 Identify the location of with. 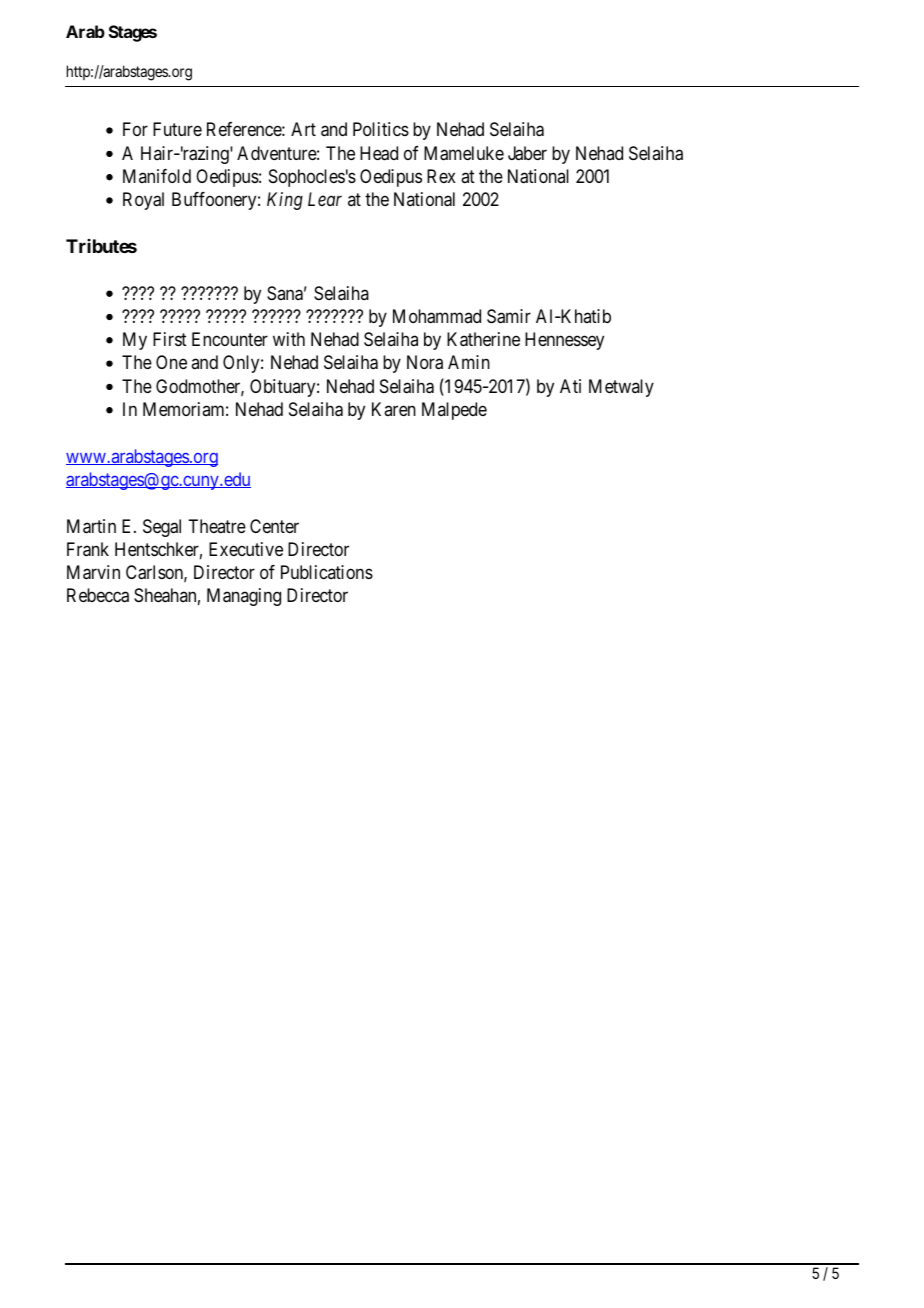
(289, 339).
